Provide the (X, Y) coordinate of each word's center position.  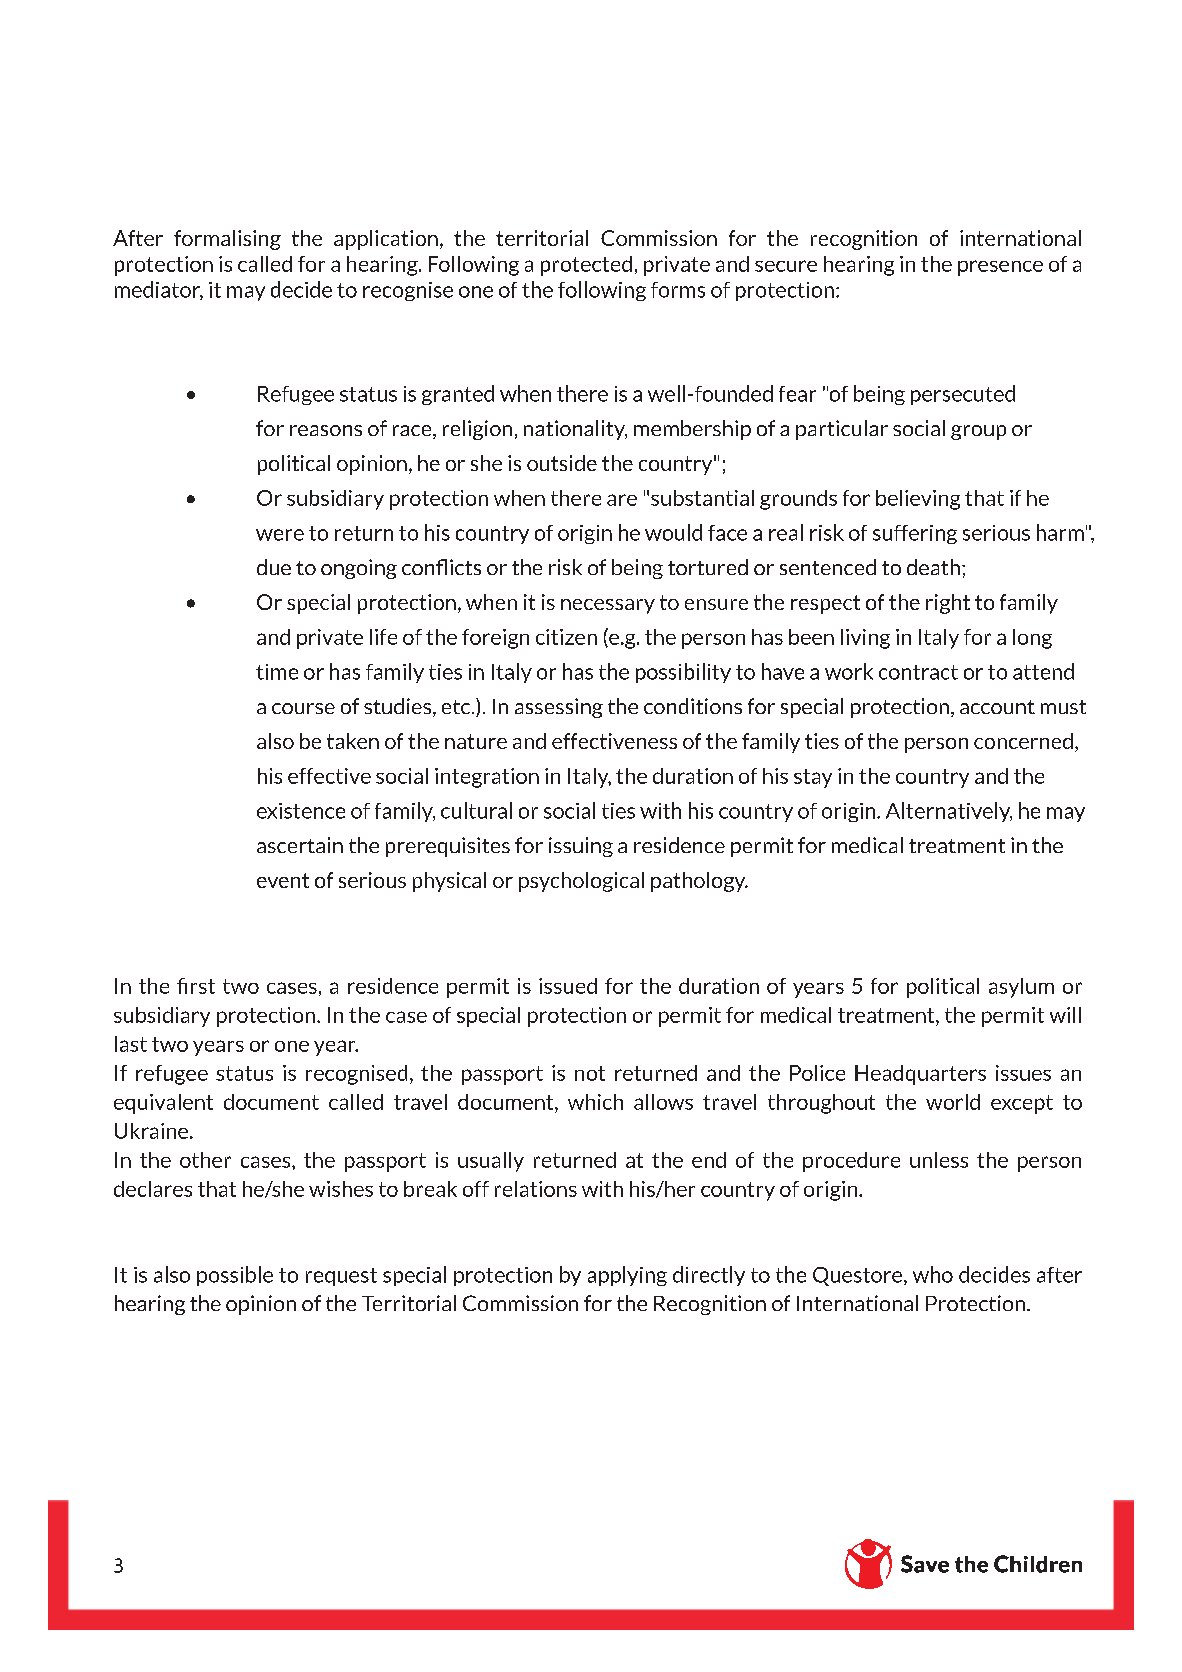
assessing (559, 708)
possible (235, 1276)
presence (1000, 268)
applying (627, 1276)
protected (586, 266)
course (303, 708)
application (386, 240)
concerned (1023, 741)
